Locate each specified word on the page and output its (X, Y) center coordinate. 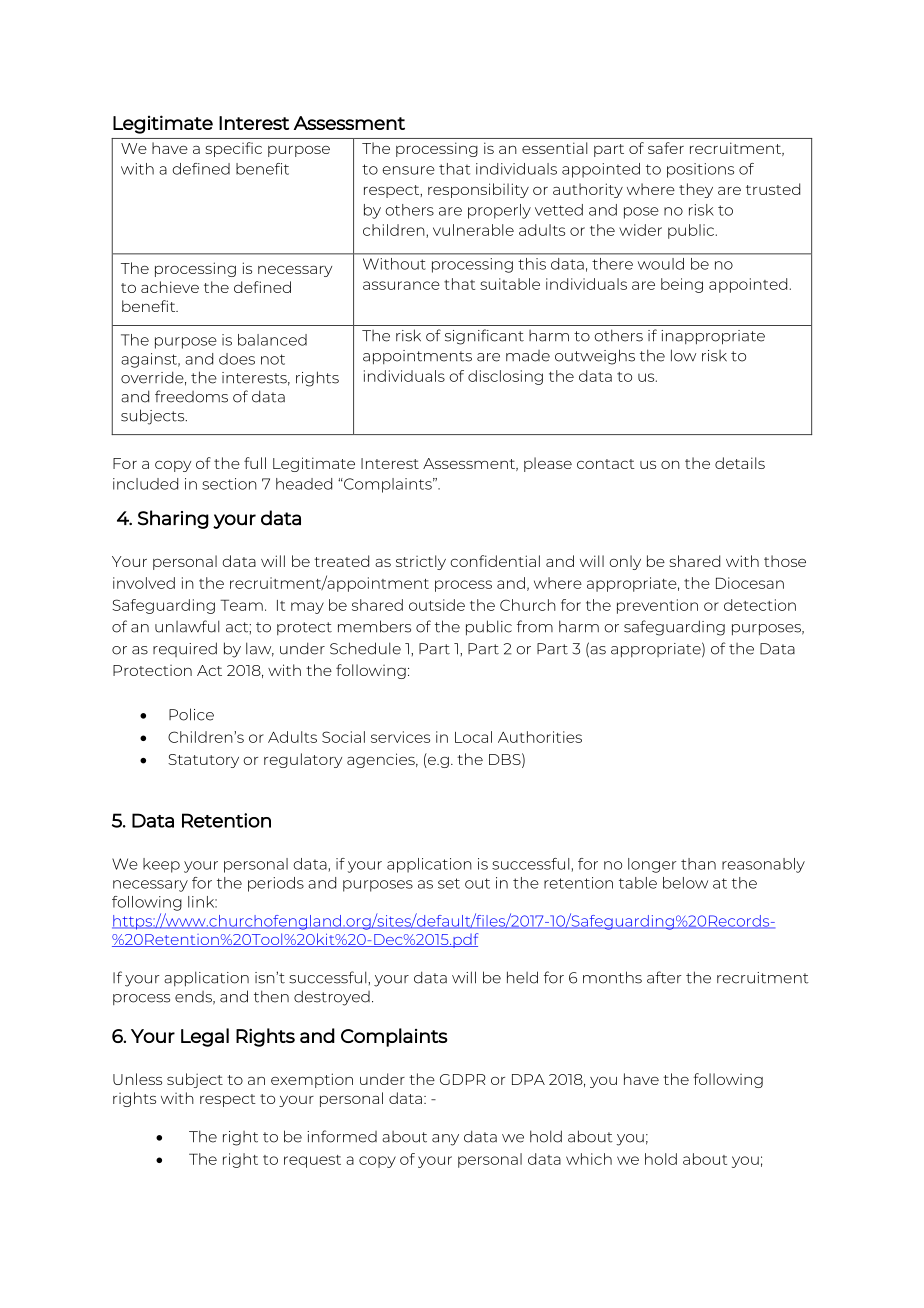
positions (700, 170)
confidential (495, 561)
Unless (137, 1079)
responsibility (478, 190)
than (698, 864)
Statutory (203, 761)
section (229, 484)
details (740, 463)
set (449, 883)
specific (233, 149)
